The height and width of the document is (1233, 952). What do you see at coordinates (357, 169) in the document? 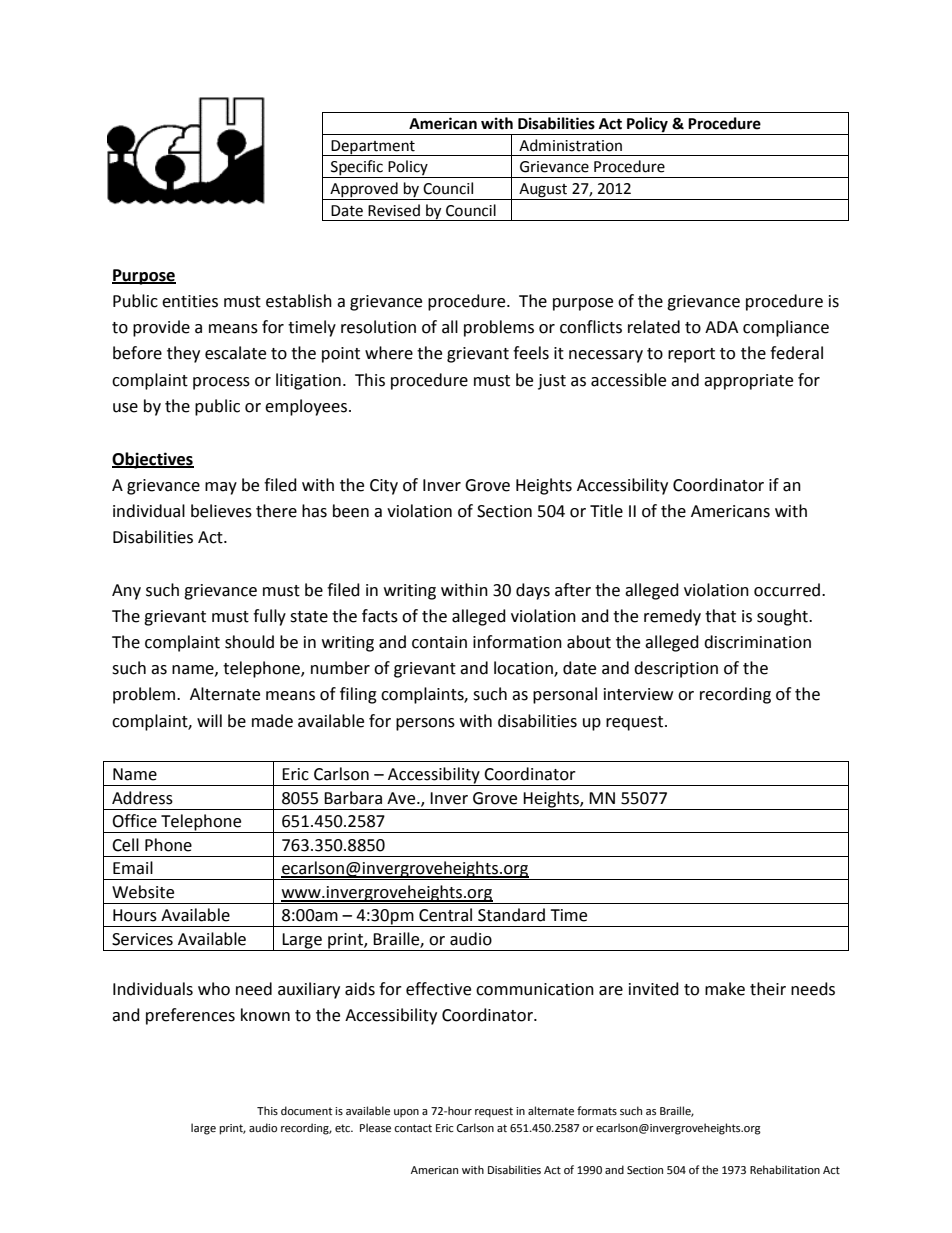
I see `Specific` at bounding box center [357, 169].
